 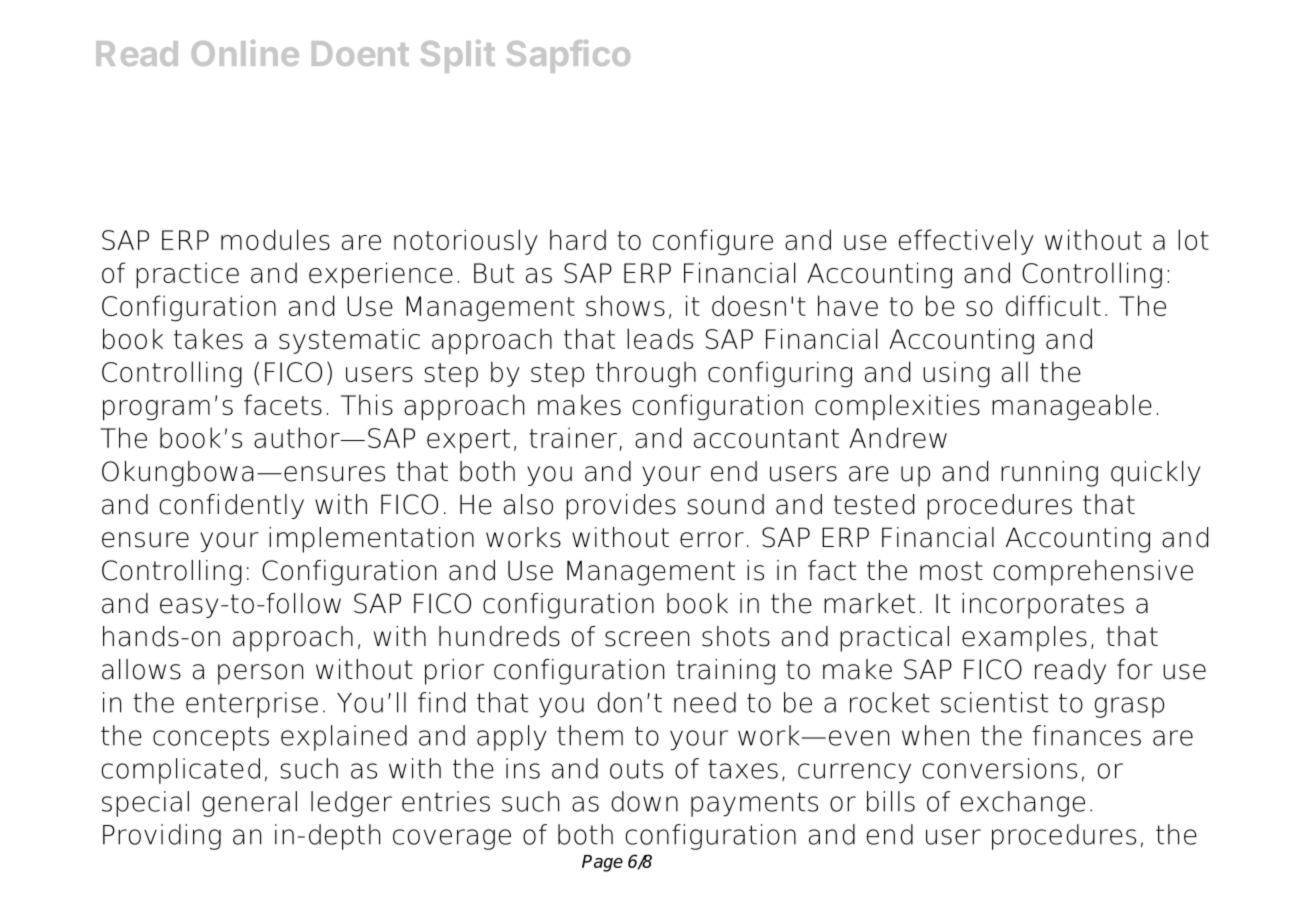 I want to click on Online, so click(x=245, y=53).
